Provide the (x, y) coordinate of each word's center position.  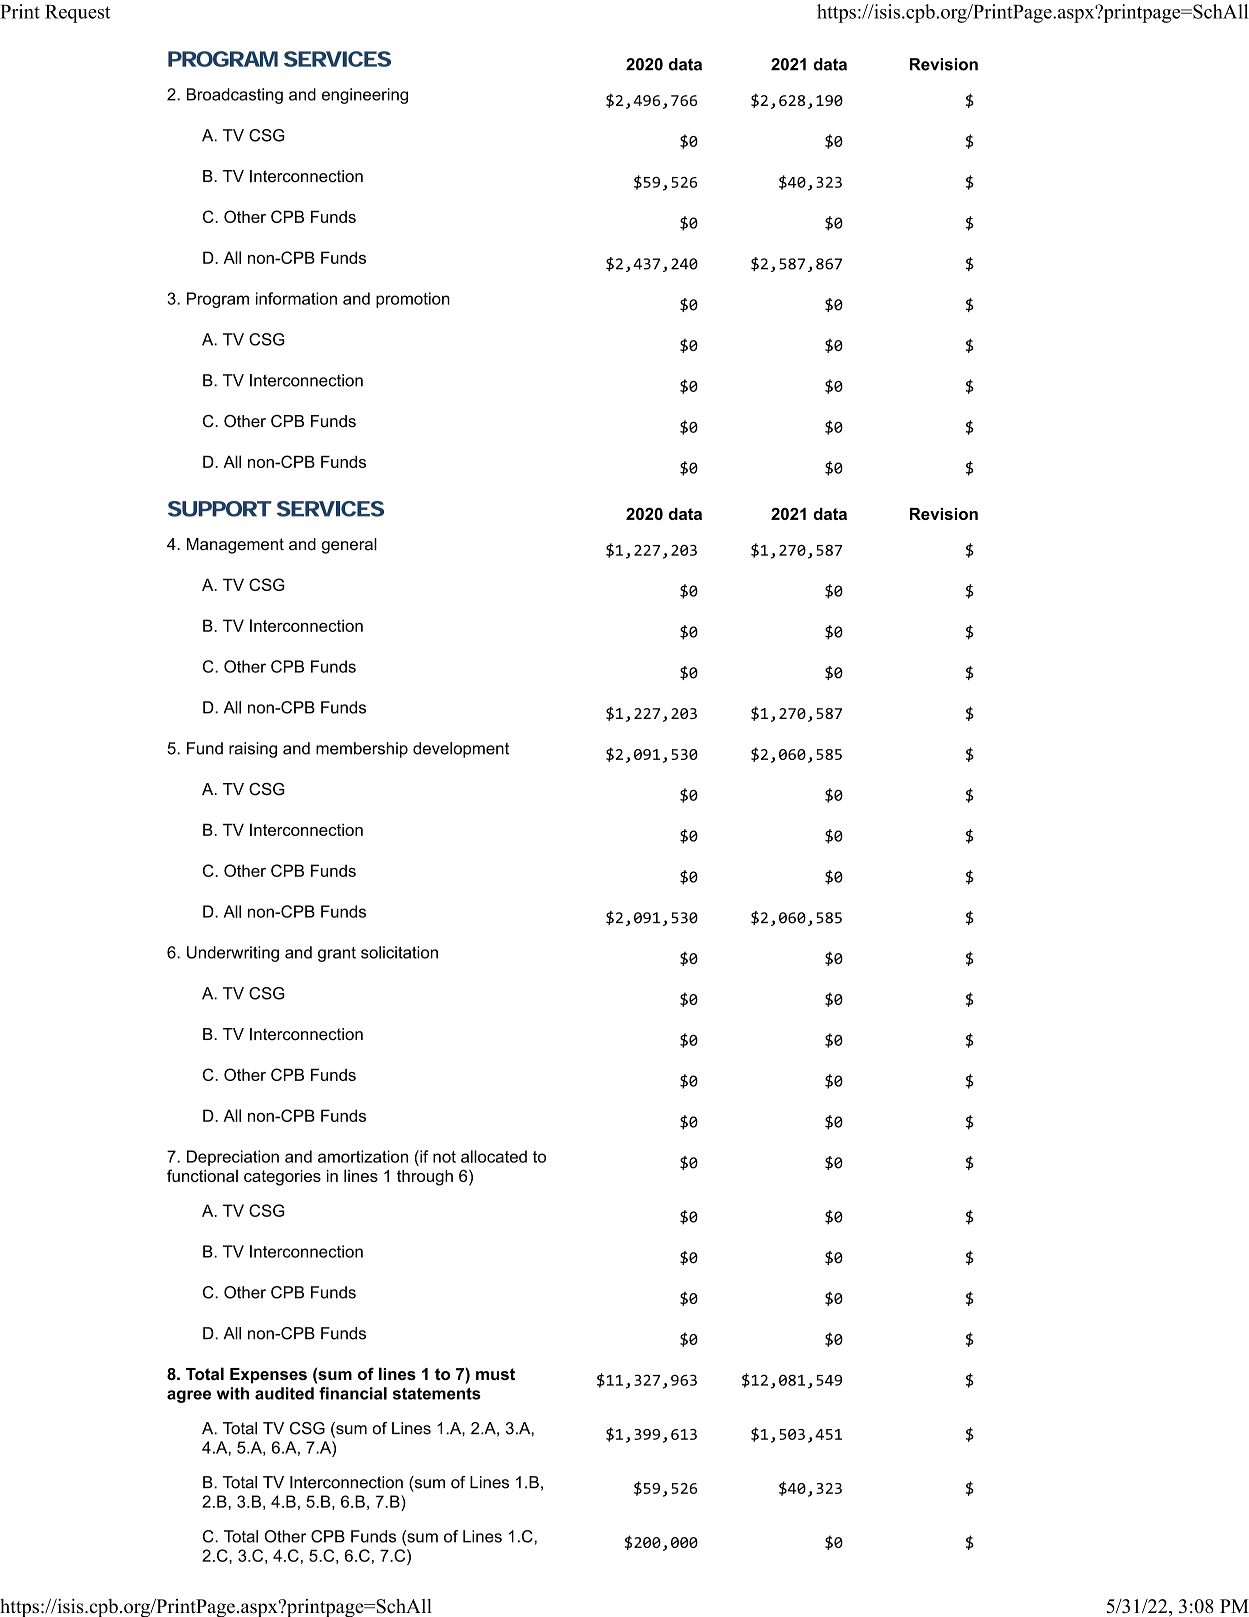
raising (253, 750)
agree (189, 1396)
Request (77, 14)
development (461, 750)
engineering (365, 96)
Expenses (268, 1376)
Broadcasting (235, 96)
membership (362, 750)
